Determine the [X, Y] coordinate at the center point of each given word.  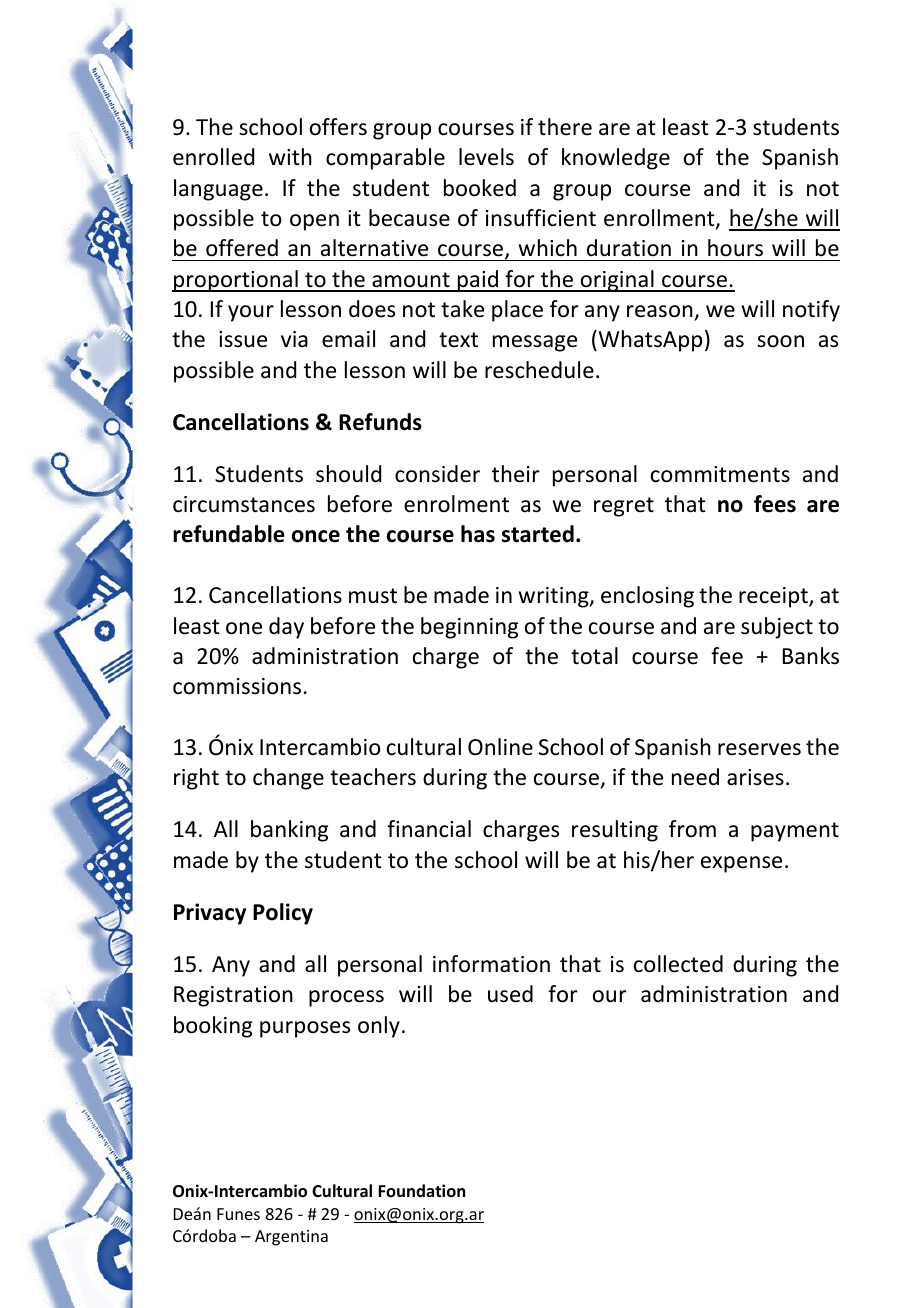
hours [735, 248]
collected [678, 964]
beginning [469, 628]
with [290, 156]
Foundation [421, 1190]
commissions [237, 686]
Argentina [291, 1238]
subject [777, 628]
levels [486, 157]
